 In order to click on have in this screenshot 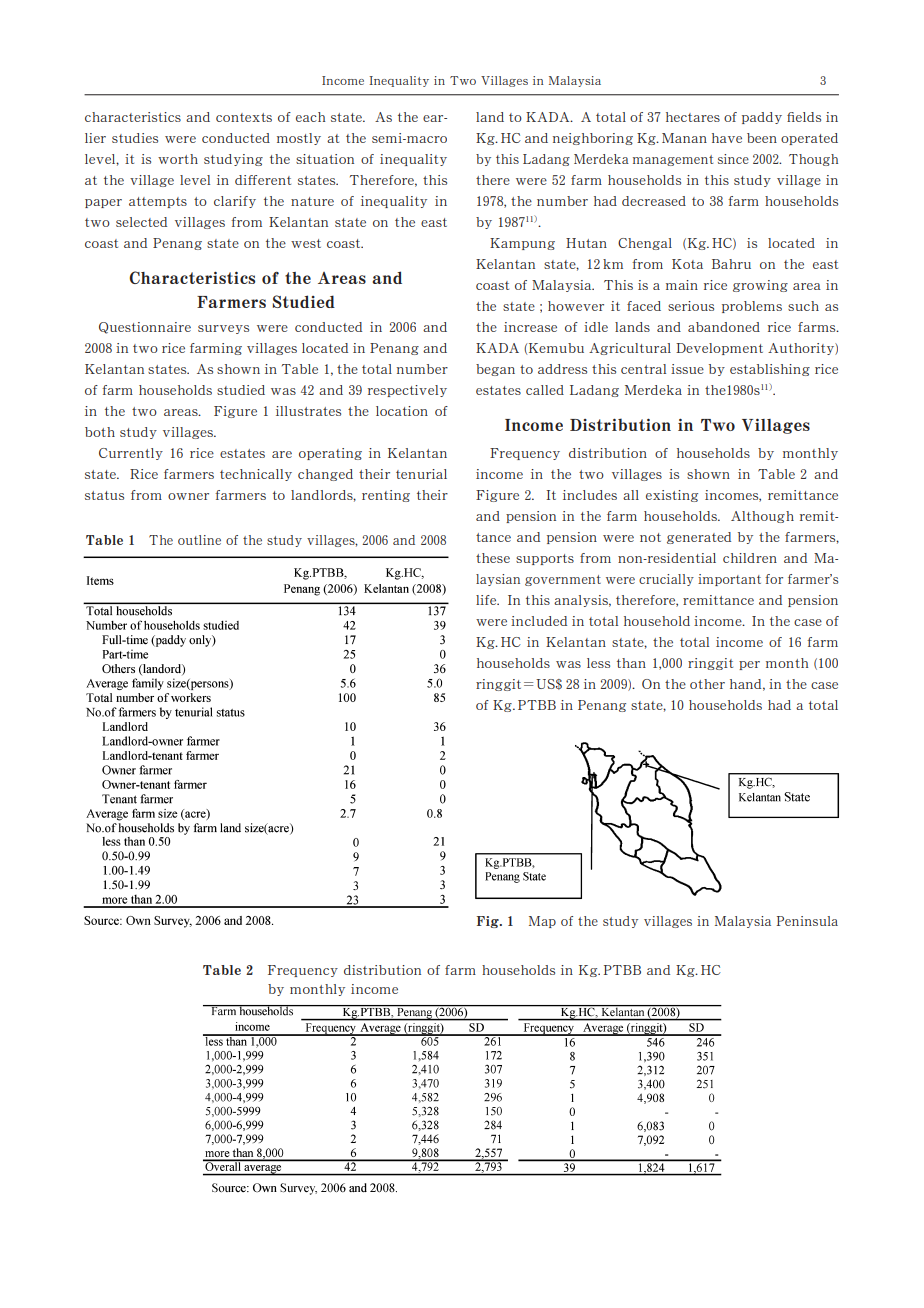, I will do `click(727, 138)`.
